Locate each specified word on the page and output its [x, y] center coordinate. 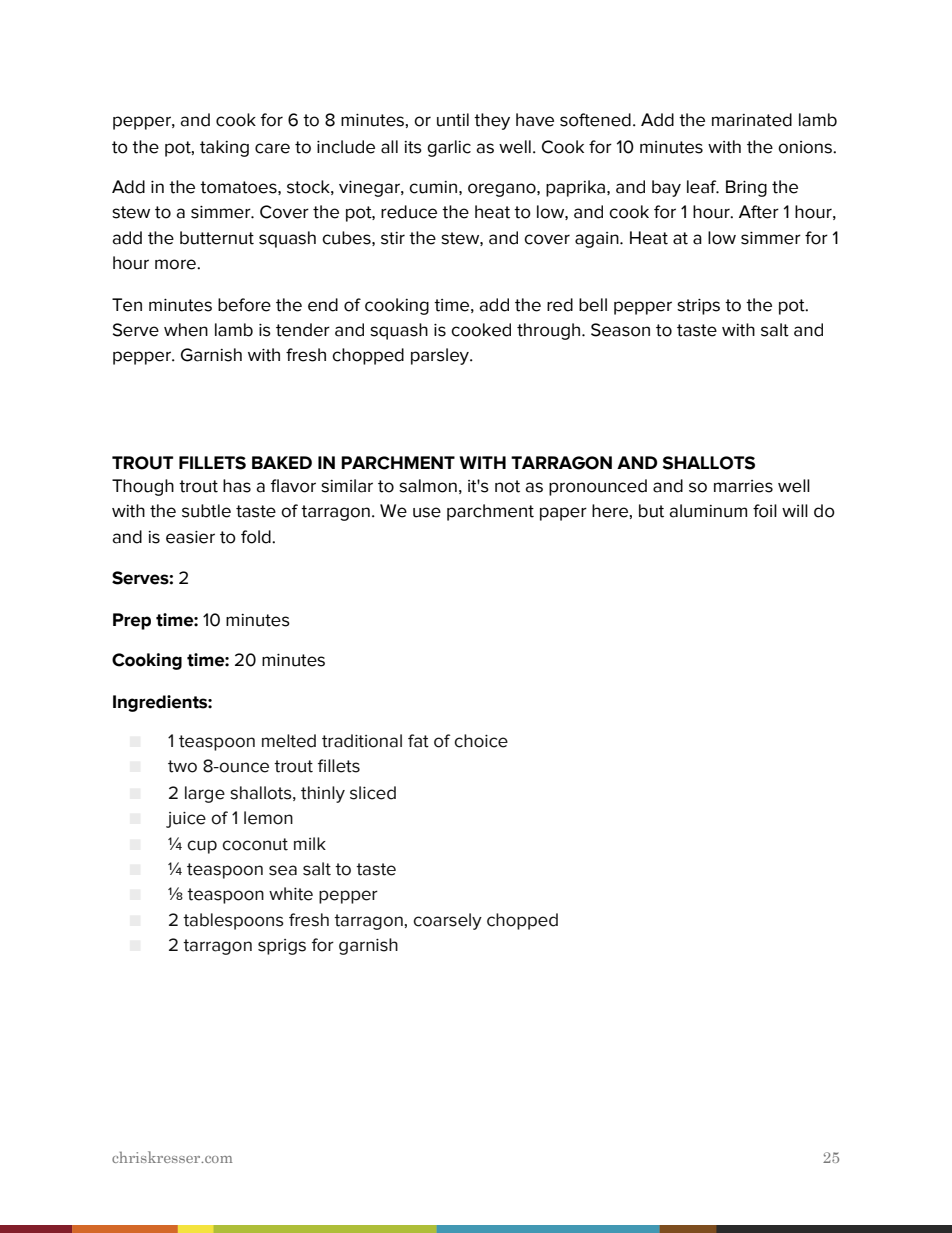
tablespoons [233, 921]
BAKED [282, 462]
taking [224, 148]
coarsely [447, 921]
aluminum [708, 511]
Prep [132, 621]
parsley [441, 356]
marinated [752, 120]
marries [743, 486]
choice [481, 741]
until [453, 120]
